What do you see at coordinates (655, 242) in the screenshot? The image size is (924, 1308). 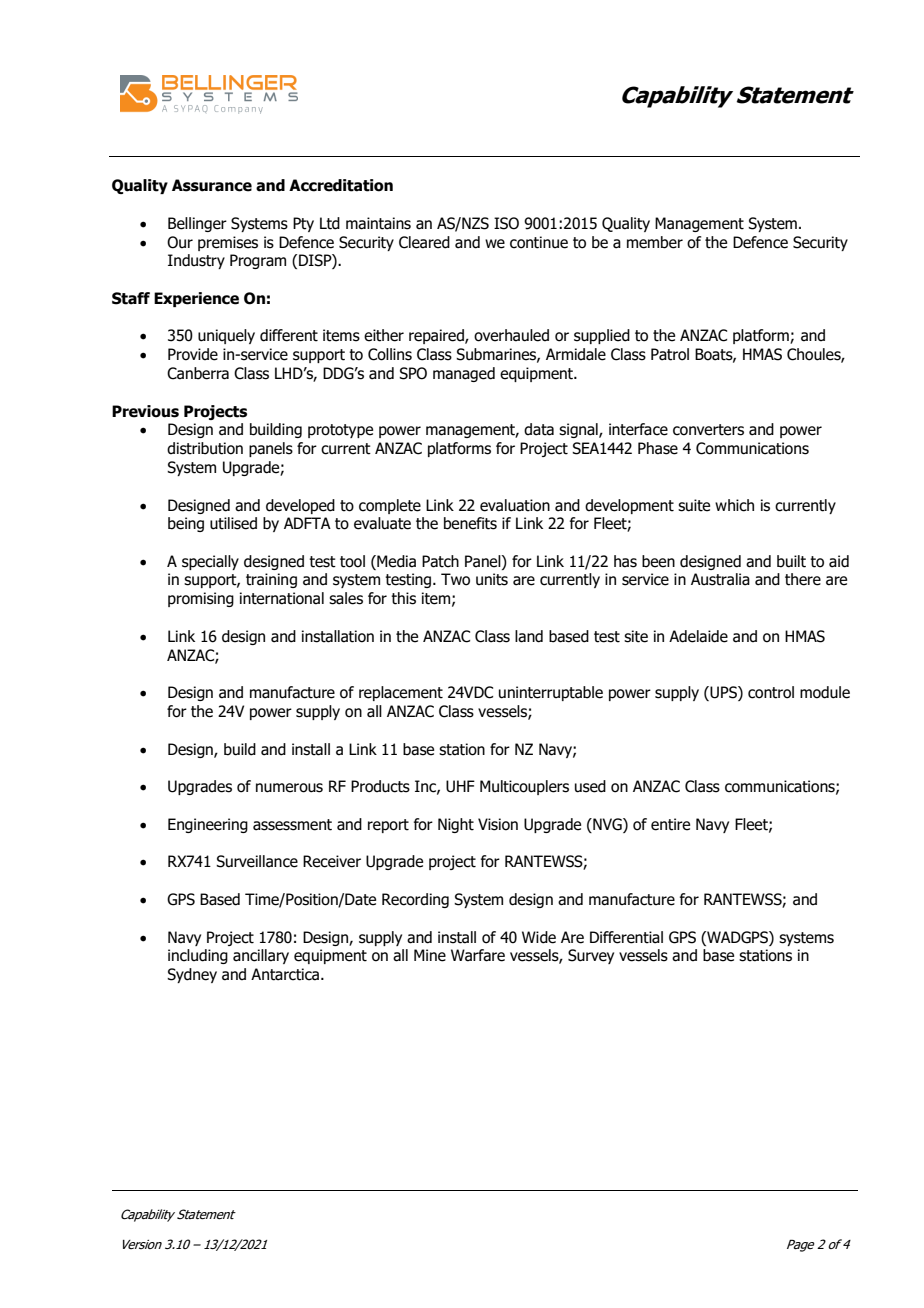 I see `member` at bounding box center [655, 242].
